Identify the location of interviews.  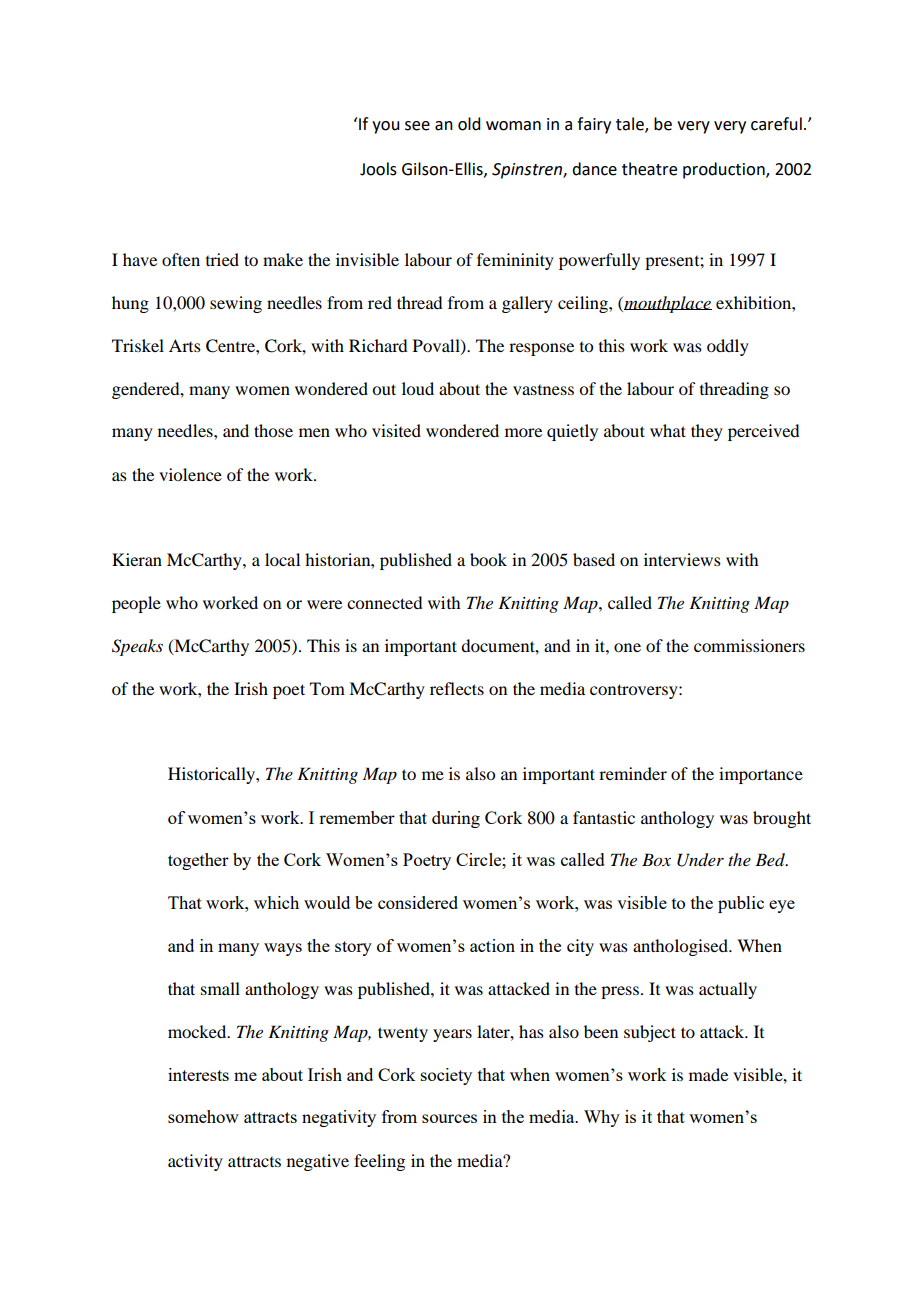
(682, 559).
